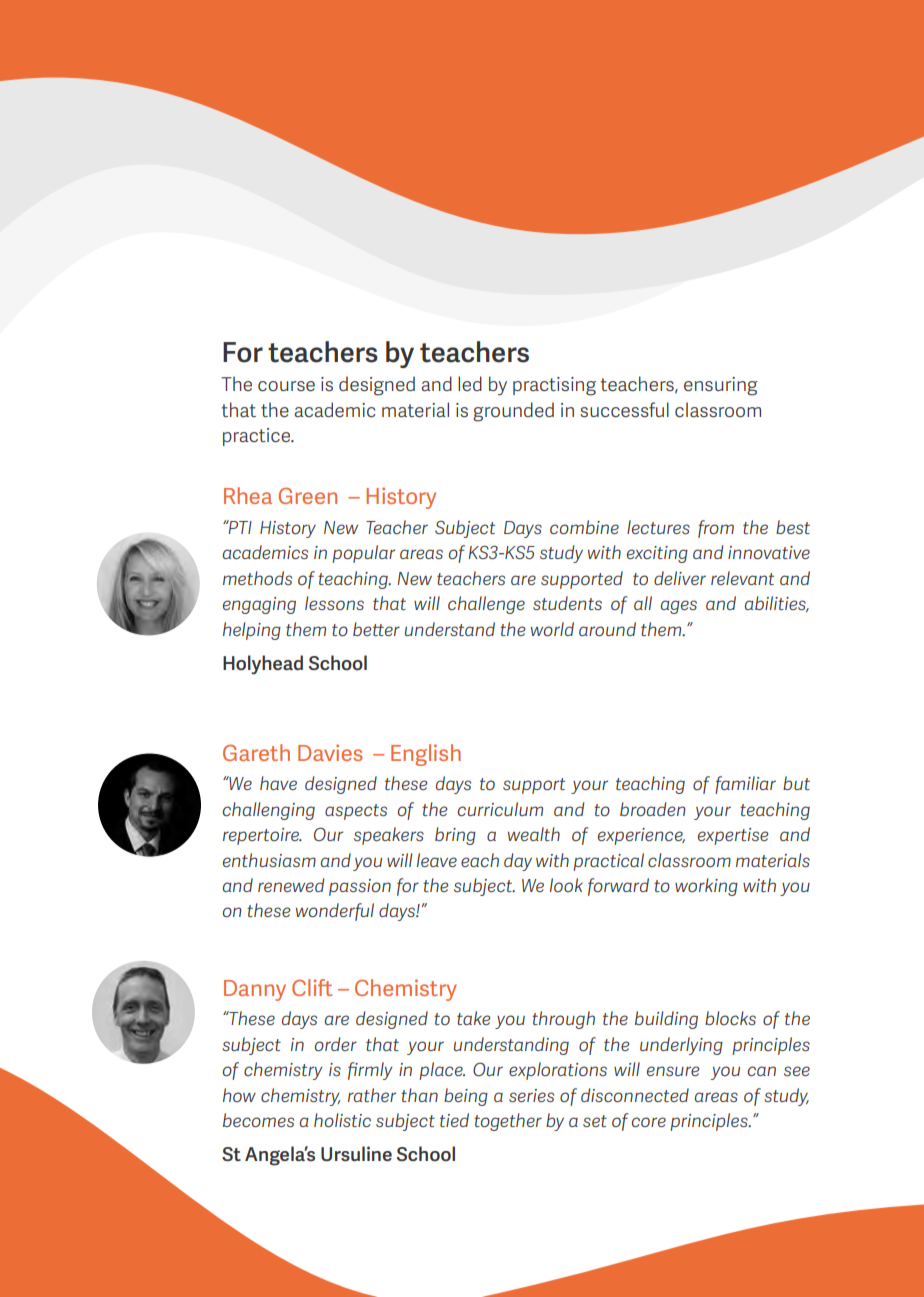 The image size is (924, 1297). What do you see at coordinates (721, 386) in the screenshot?
I see `ensuring` at bounding box center [721, 386].
